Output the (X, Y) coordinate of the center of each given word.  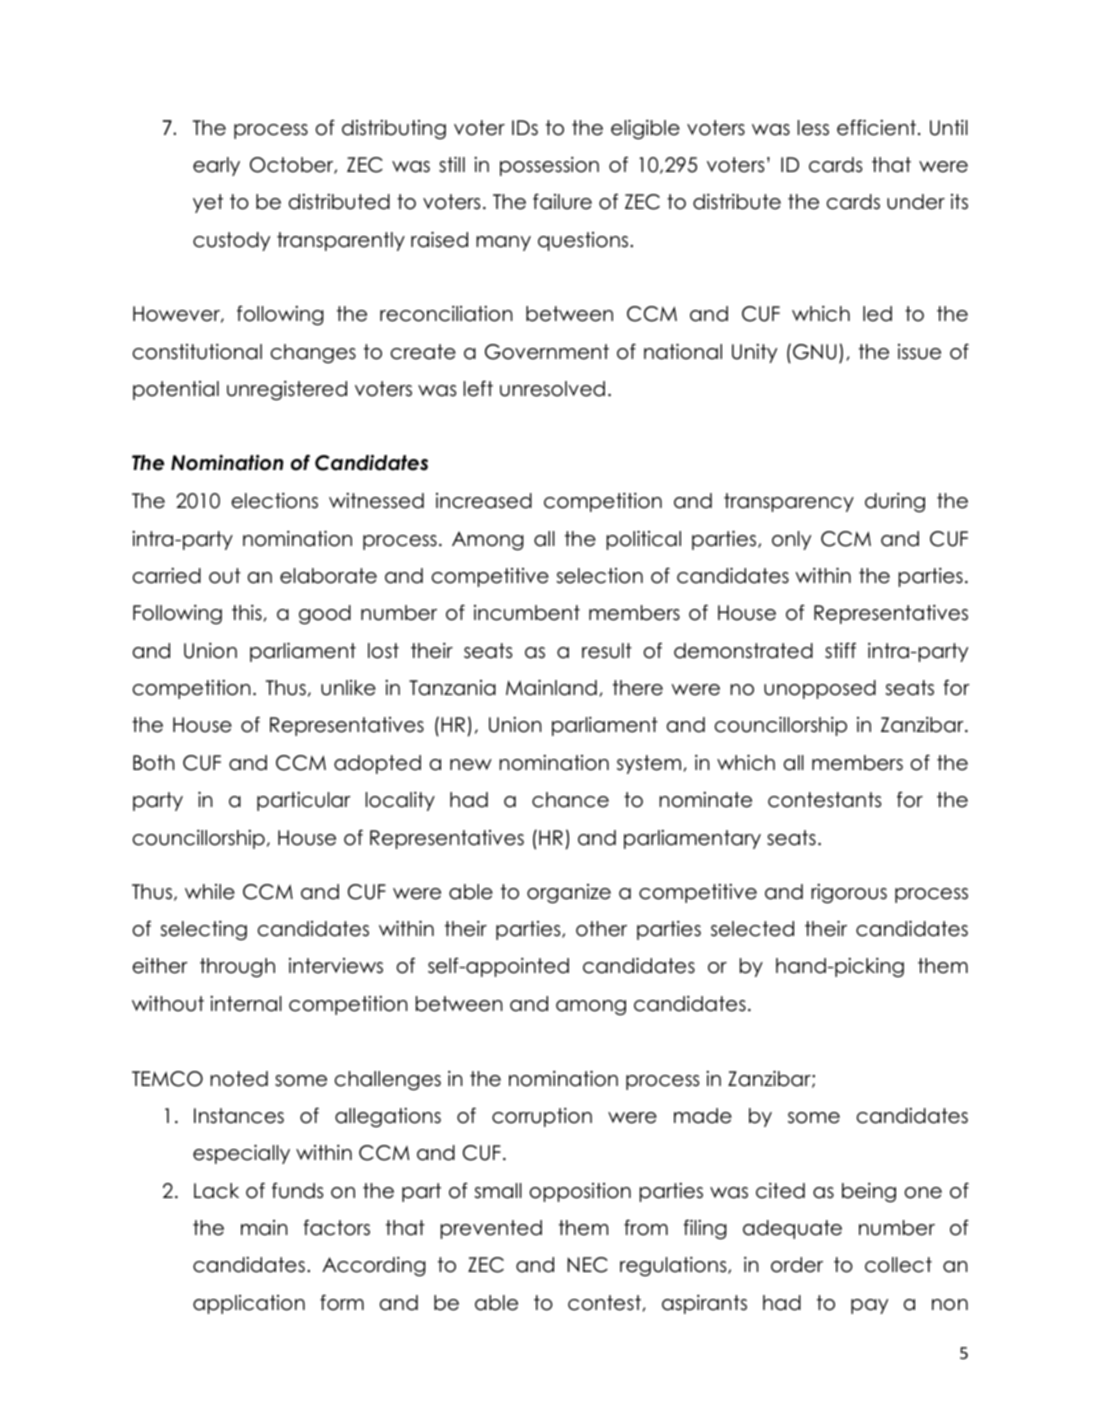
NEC (587, 1265)
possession (549, 166)
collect (898, 1265)
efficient (876, 127)
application (249, 1304)
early (216, 166)
